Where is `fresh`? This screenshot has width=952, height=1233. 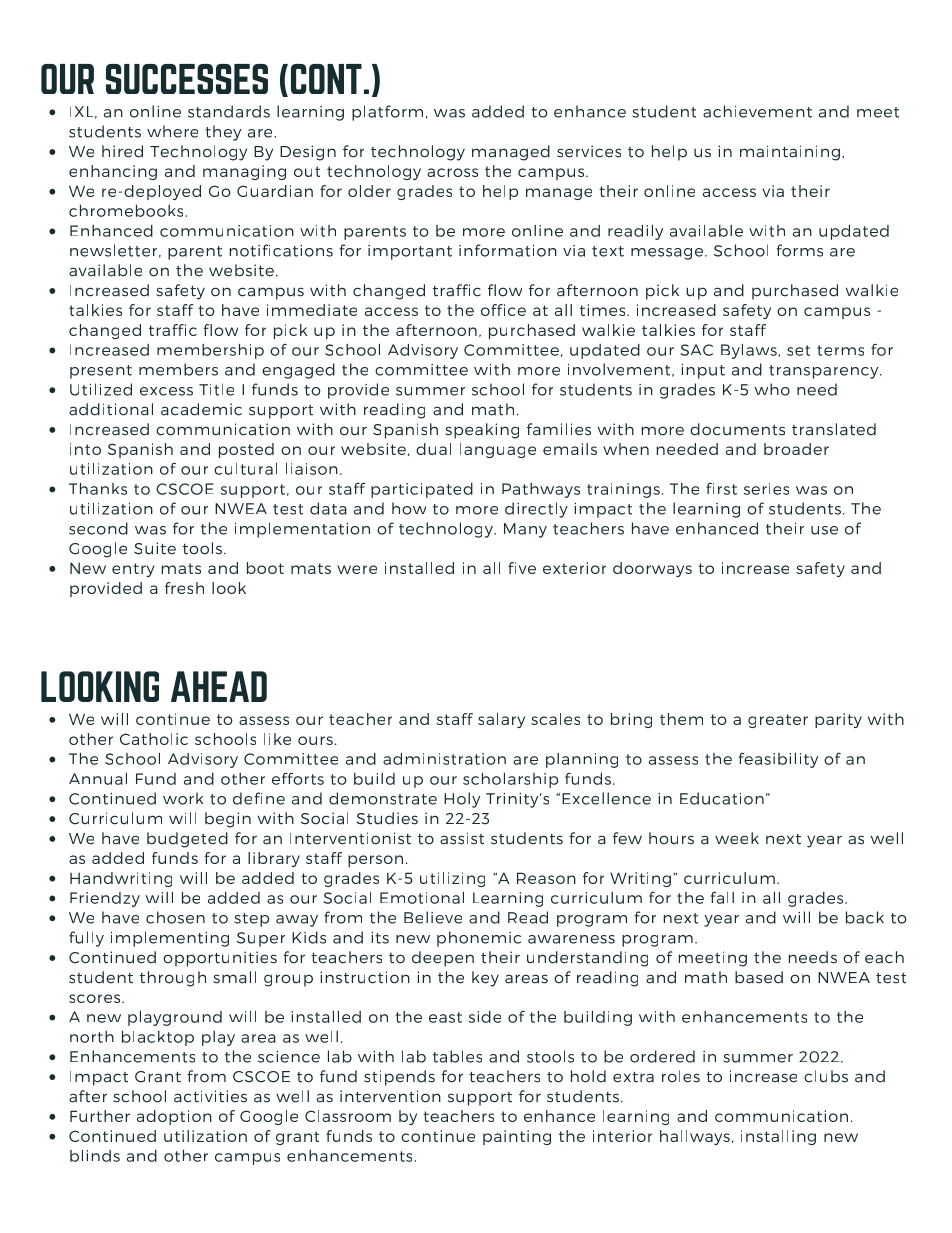 fresh is located at coordinates (184, 588).
